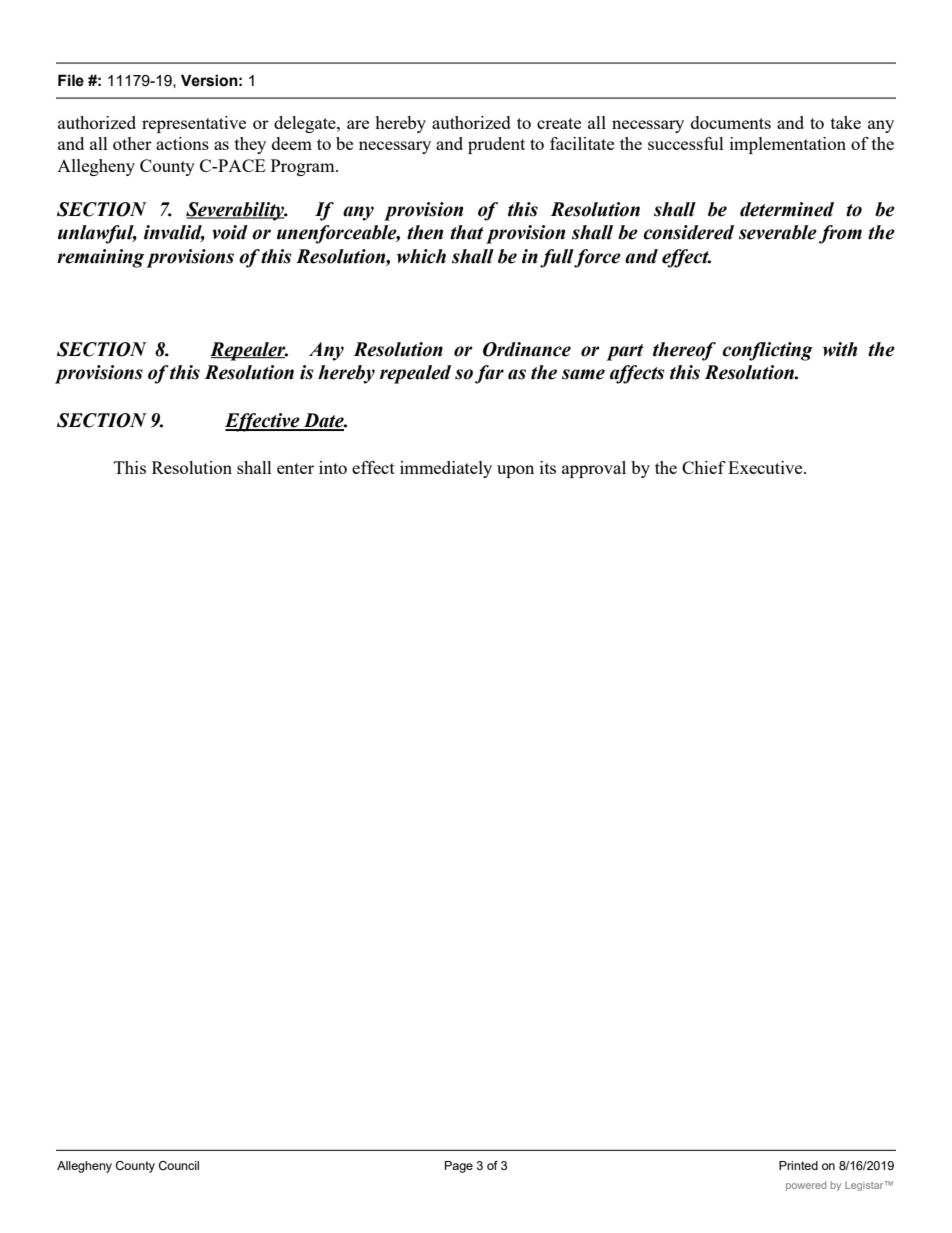 The image size is (952, 1233). Describe the element at coordinates (496, 145) in the screenshot. I see `prudent` at that location.
